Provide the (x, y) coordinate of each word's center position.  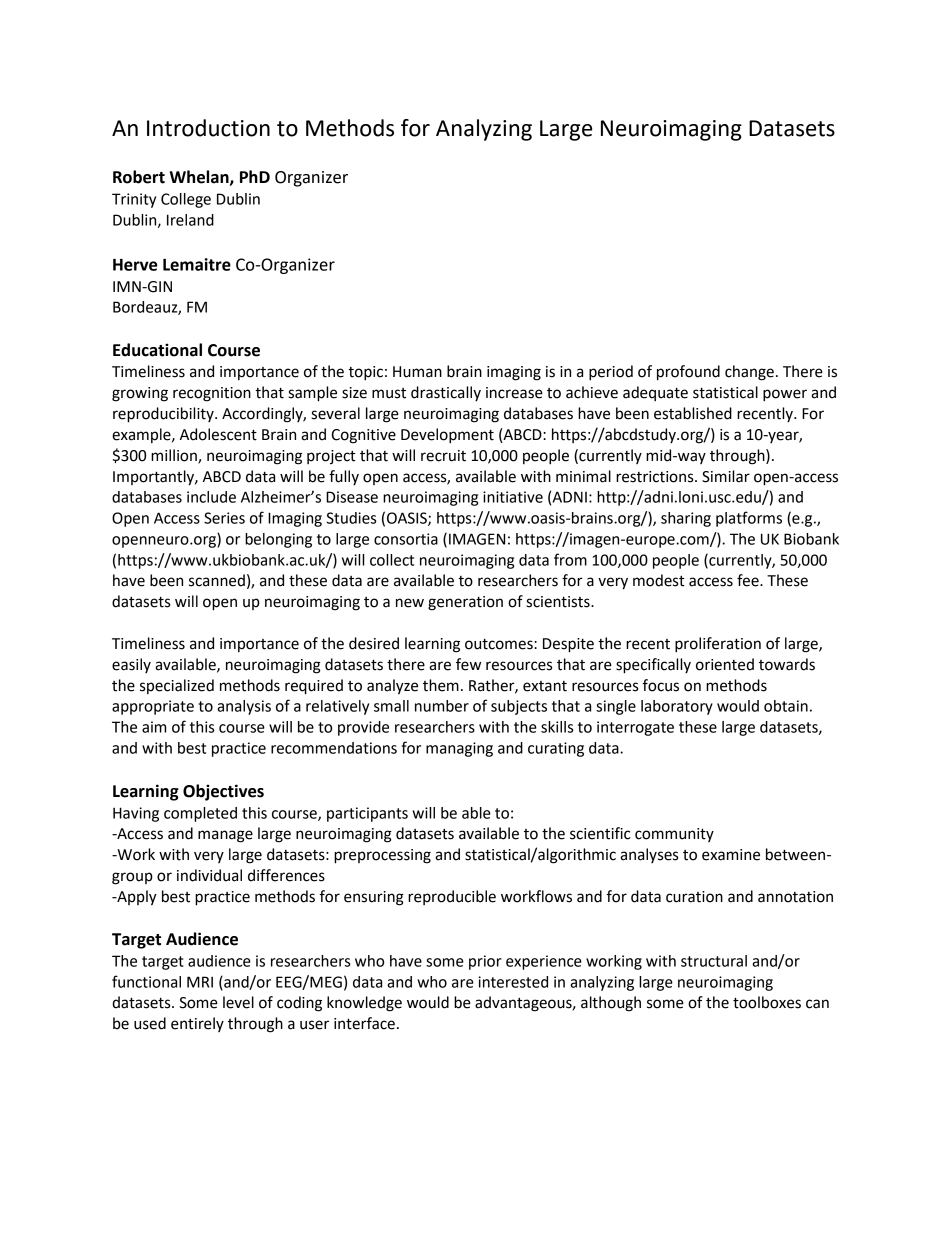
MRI (200, 982)
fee (749, 580)
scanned (217, 580)
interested (513, 982)
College (186, 200)
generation (465, 603)
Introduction (208, 128)
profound (688, 373)
